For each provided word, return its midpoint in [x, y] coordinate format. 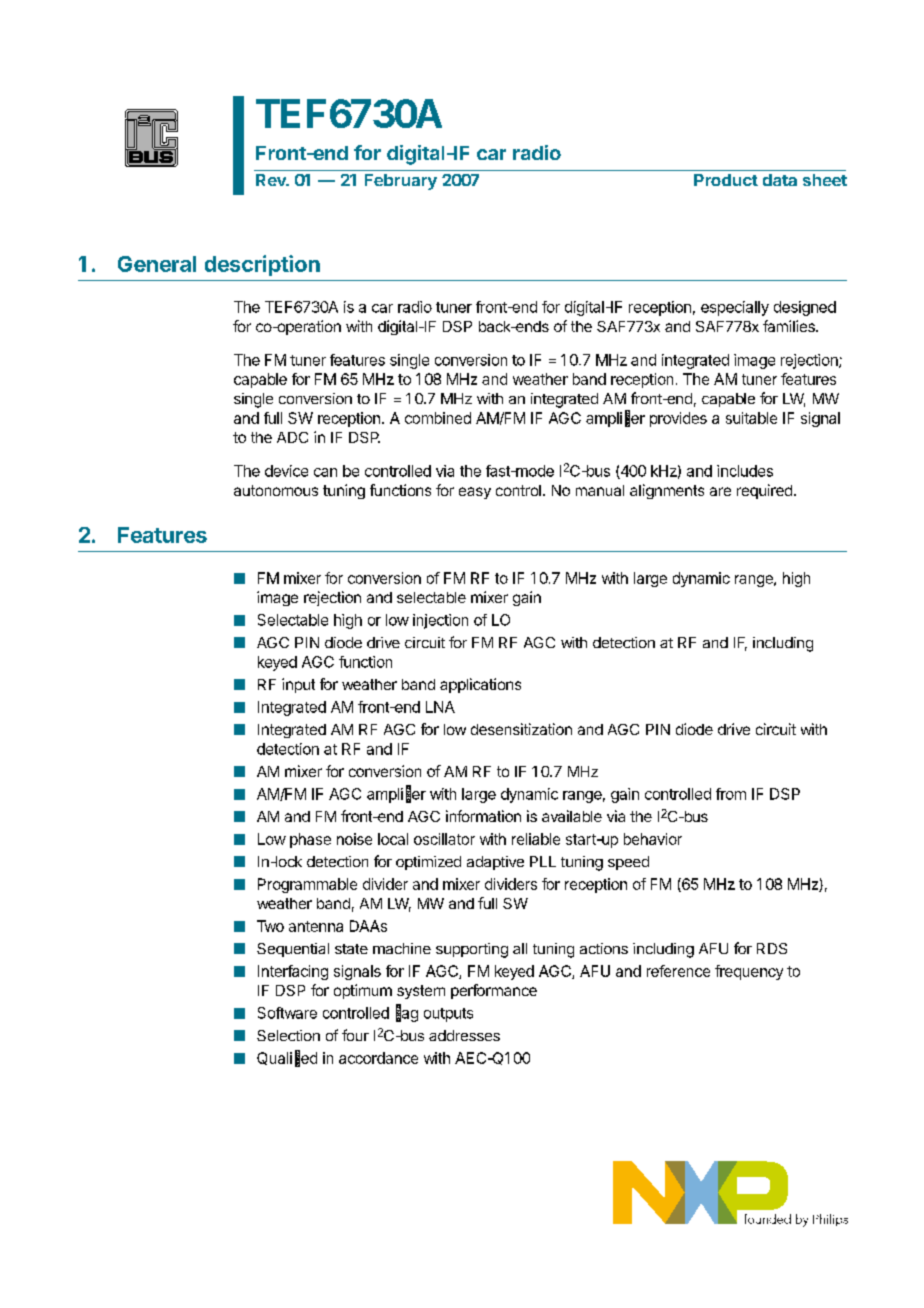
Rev [272, 180]
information [483, 816]
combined [438, 418]
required [764, 491]
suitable [751, 418]
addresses [464, 1035]
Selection [288, 1035]
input [298, 685]
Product [726, 180]
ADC [292, 437]
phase [310, 840]
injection [440, 621]
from [731, 794]
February [401, 182]
